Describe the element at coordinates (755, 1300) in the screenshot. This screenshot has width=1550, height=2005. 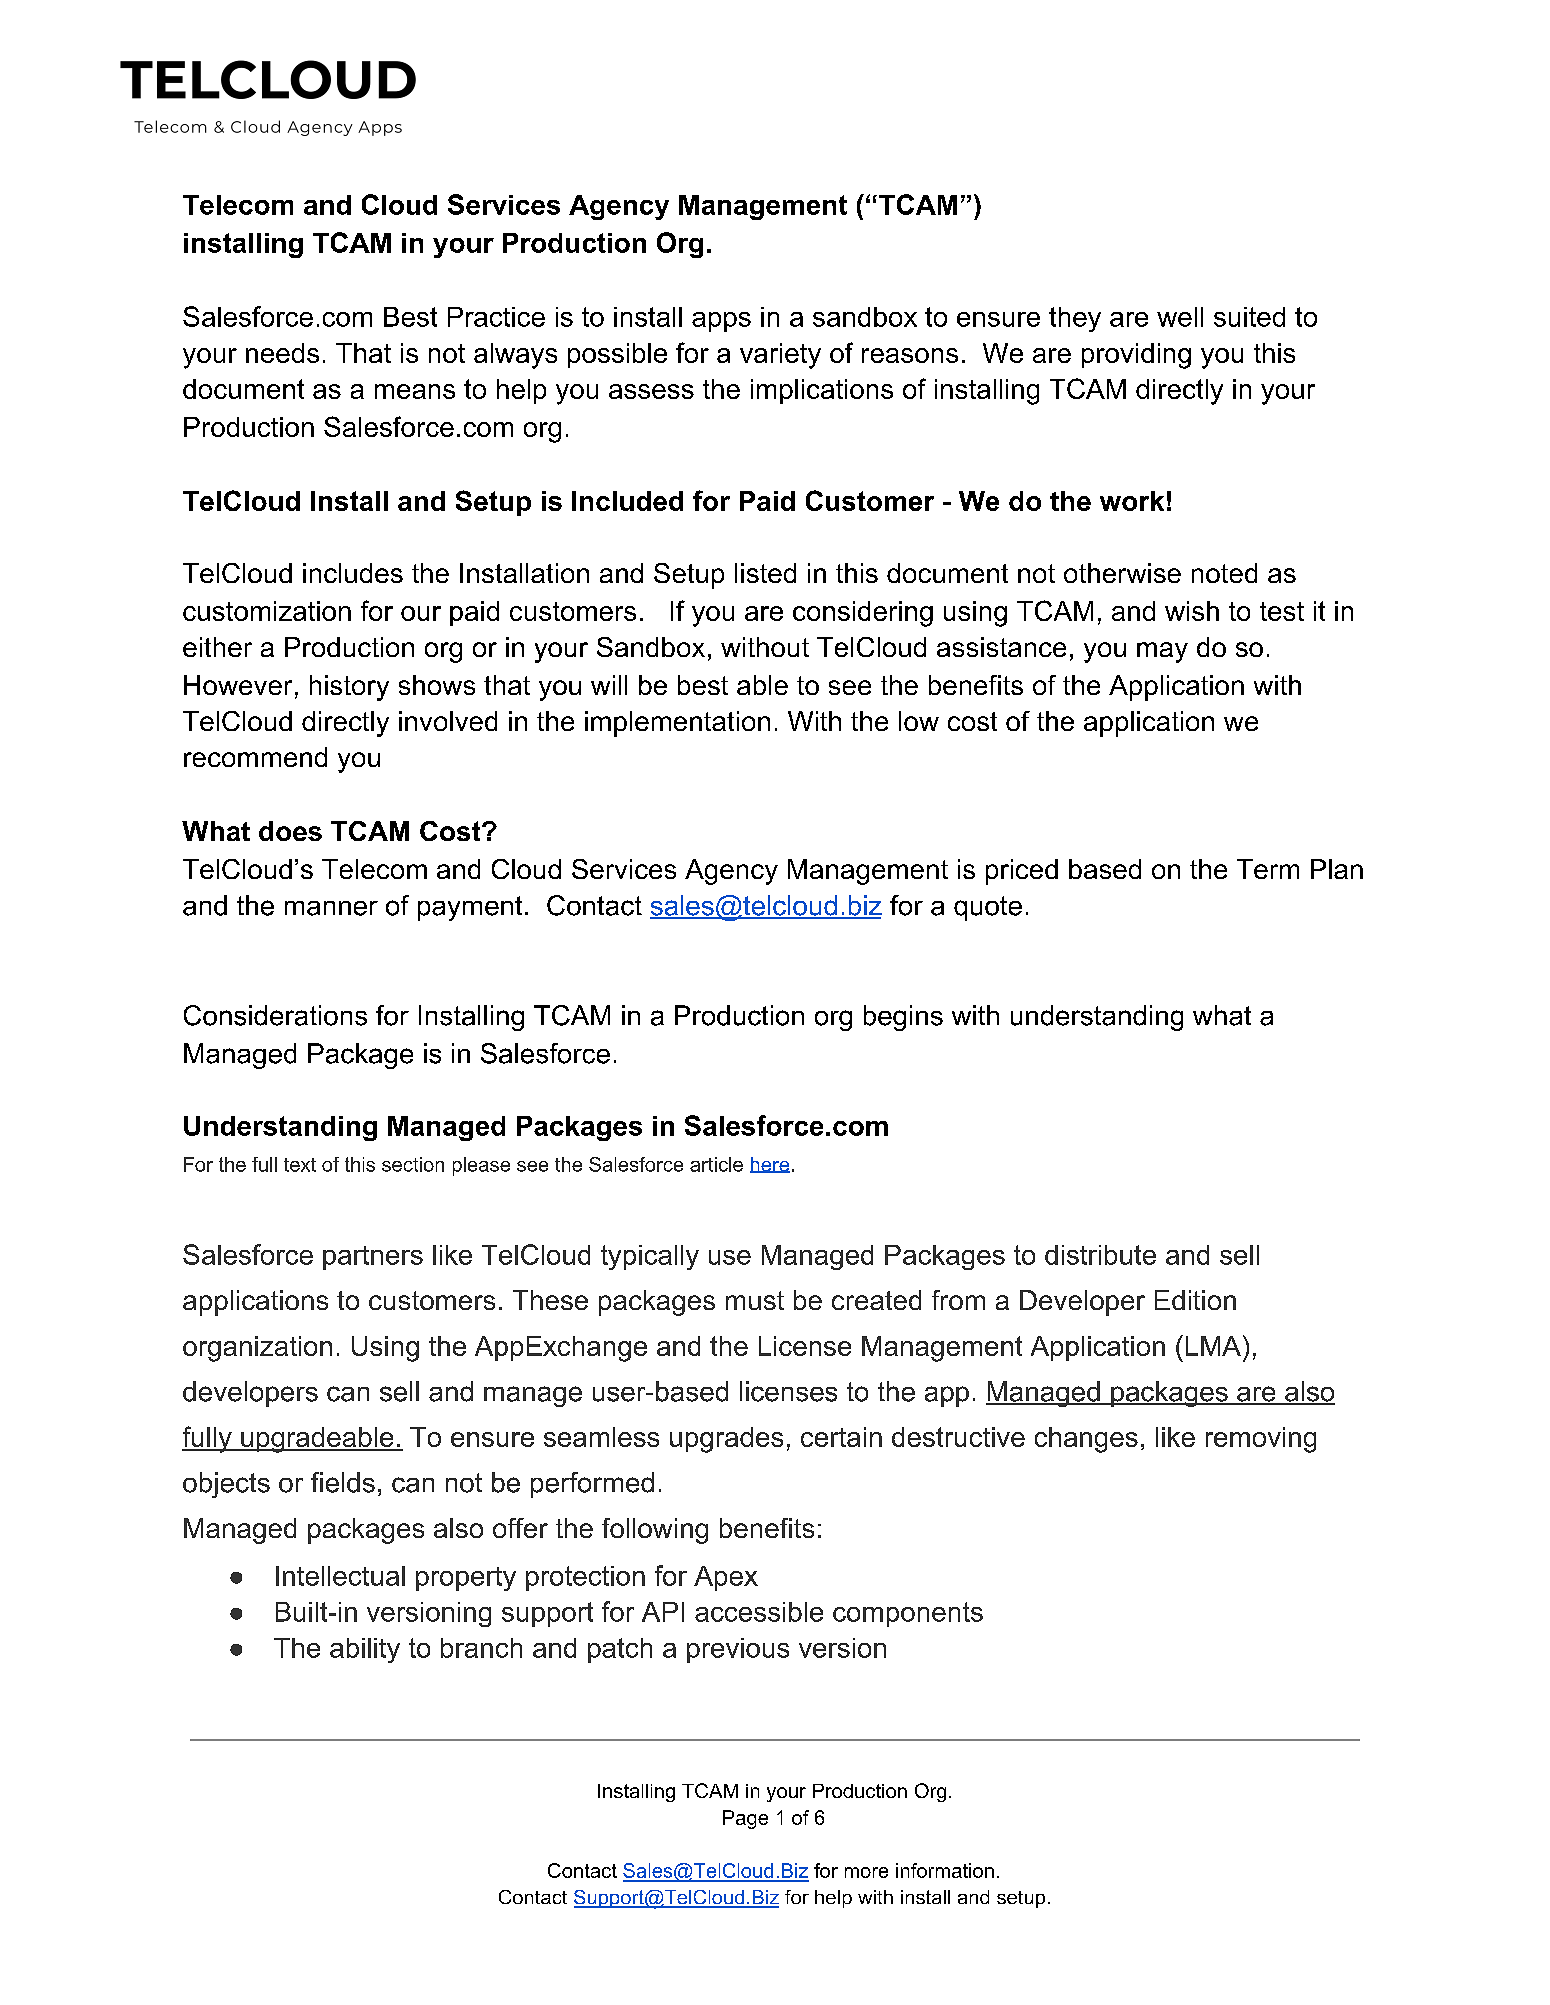
I see `must` at that location.
